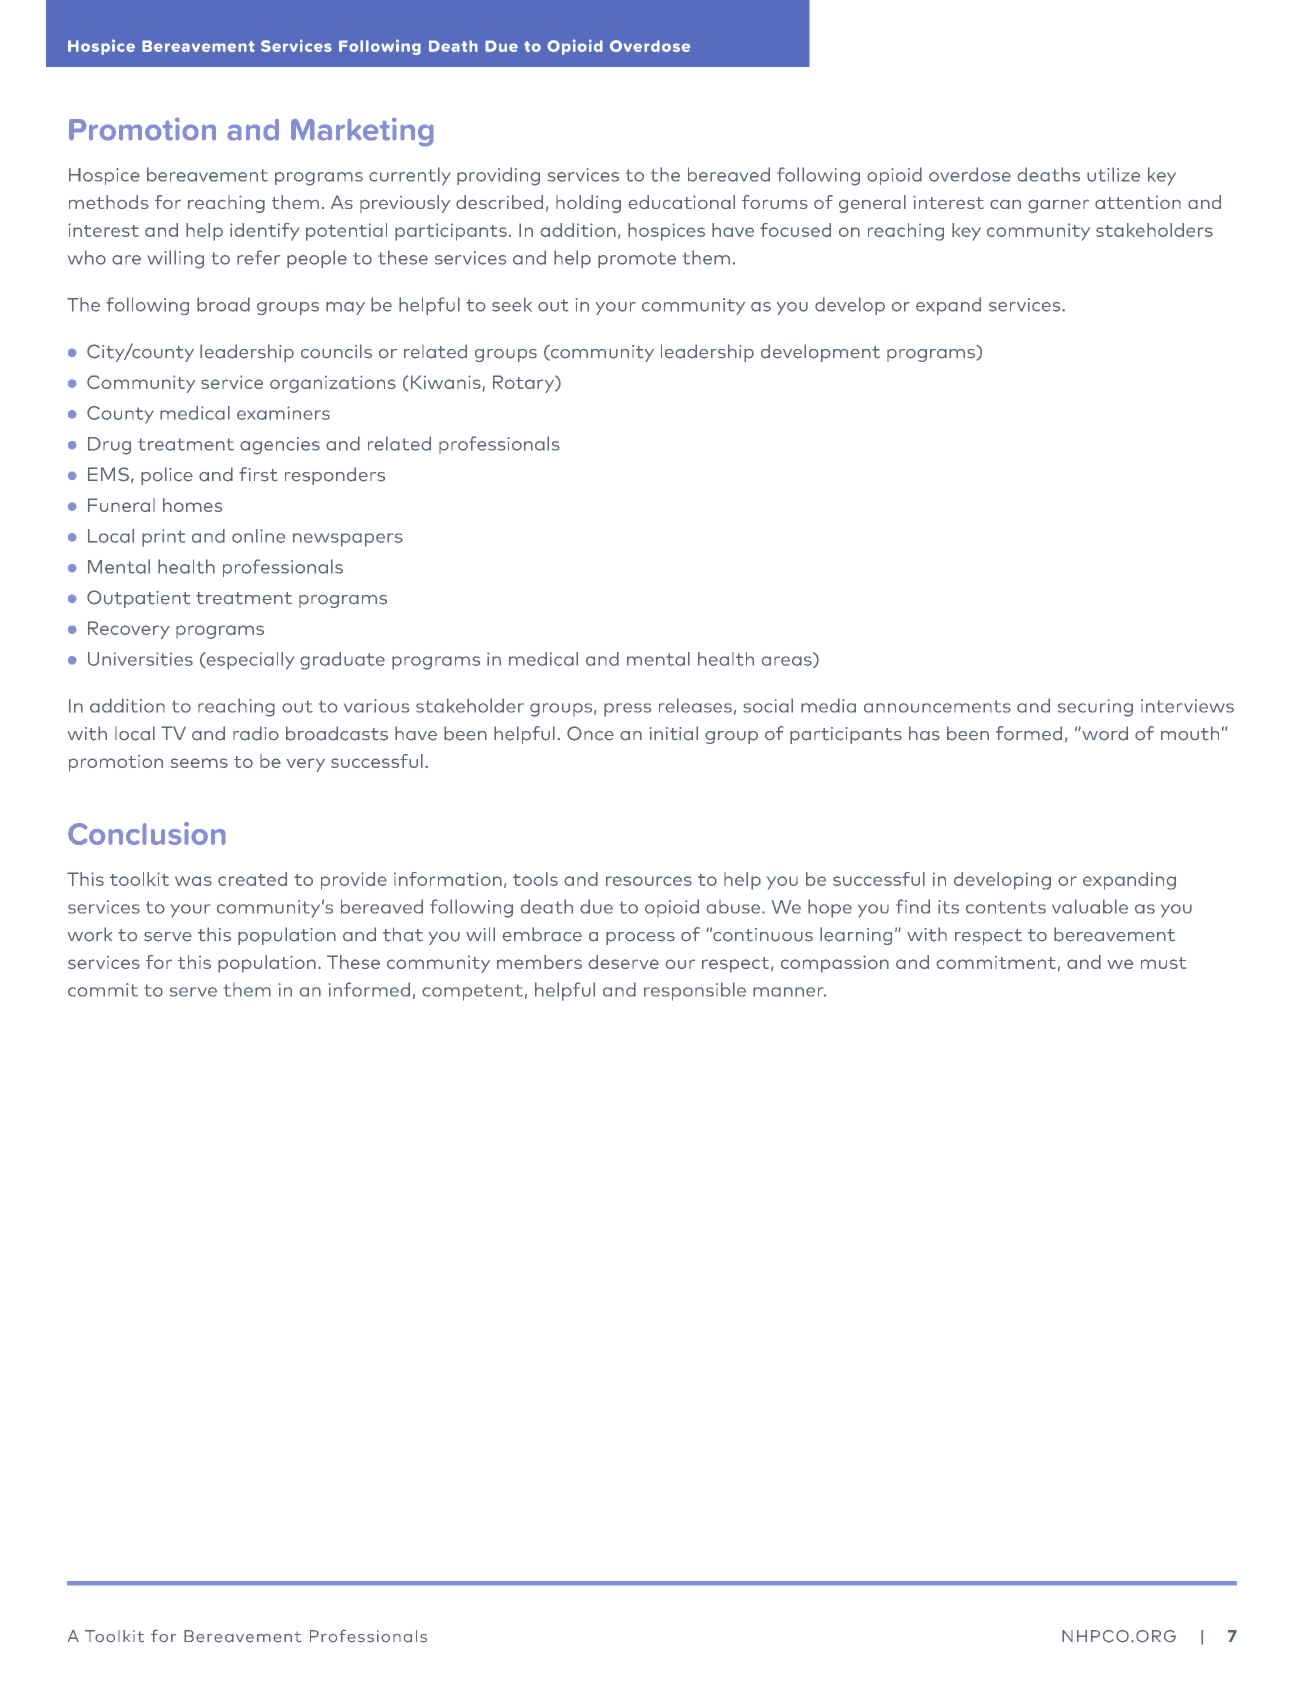  I want to click on seek, so click(512, 304).
